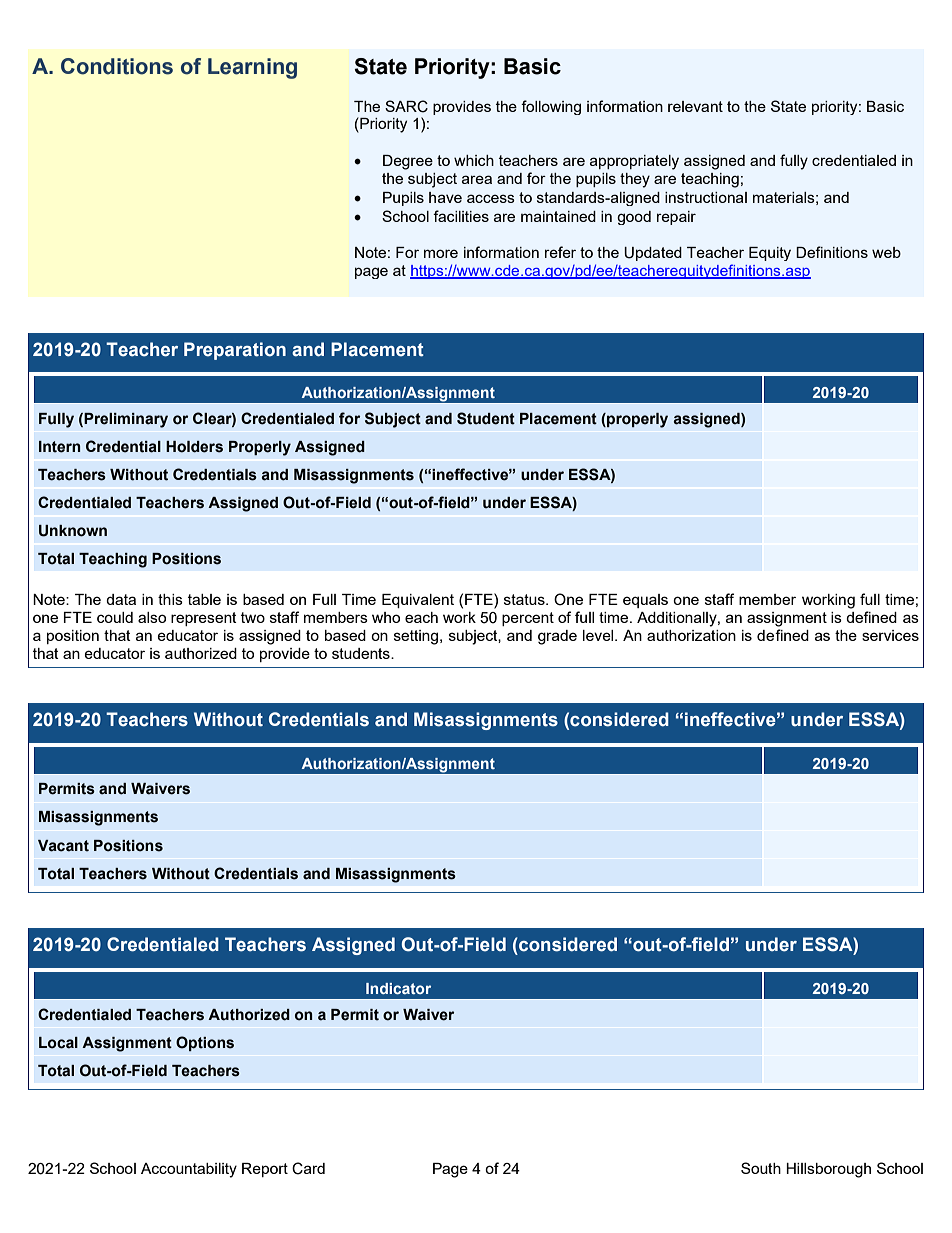  I want to click on Accountability, so click(189, 1170).
